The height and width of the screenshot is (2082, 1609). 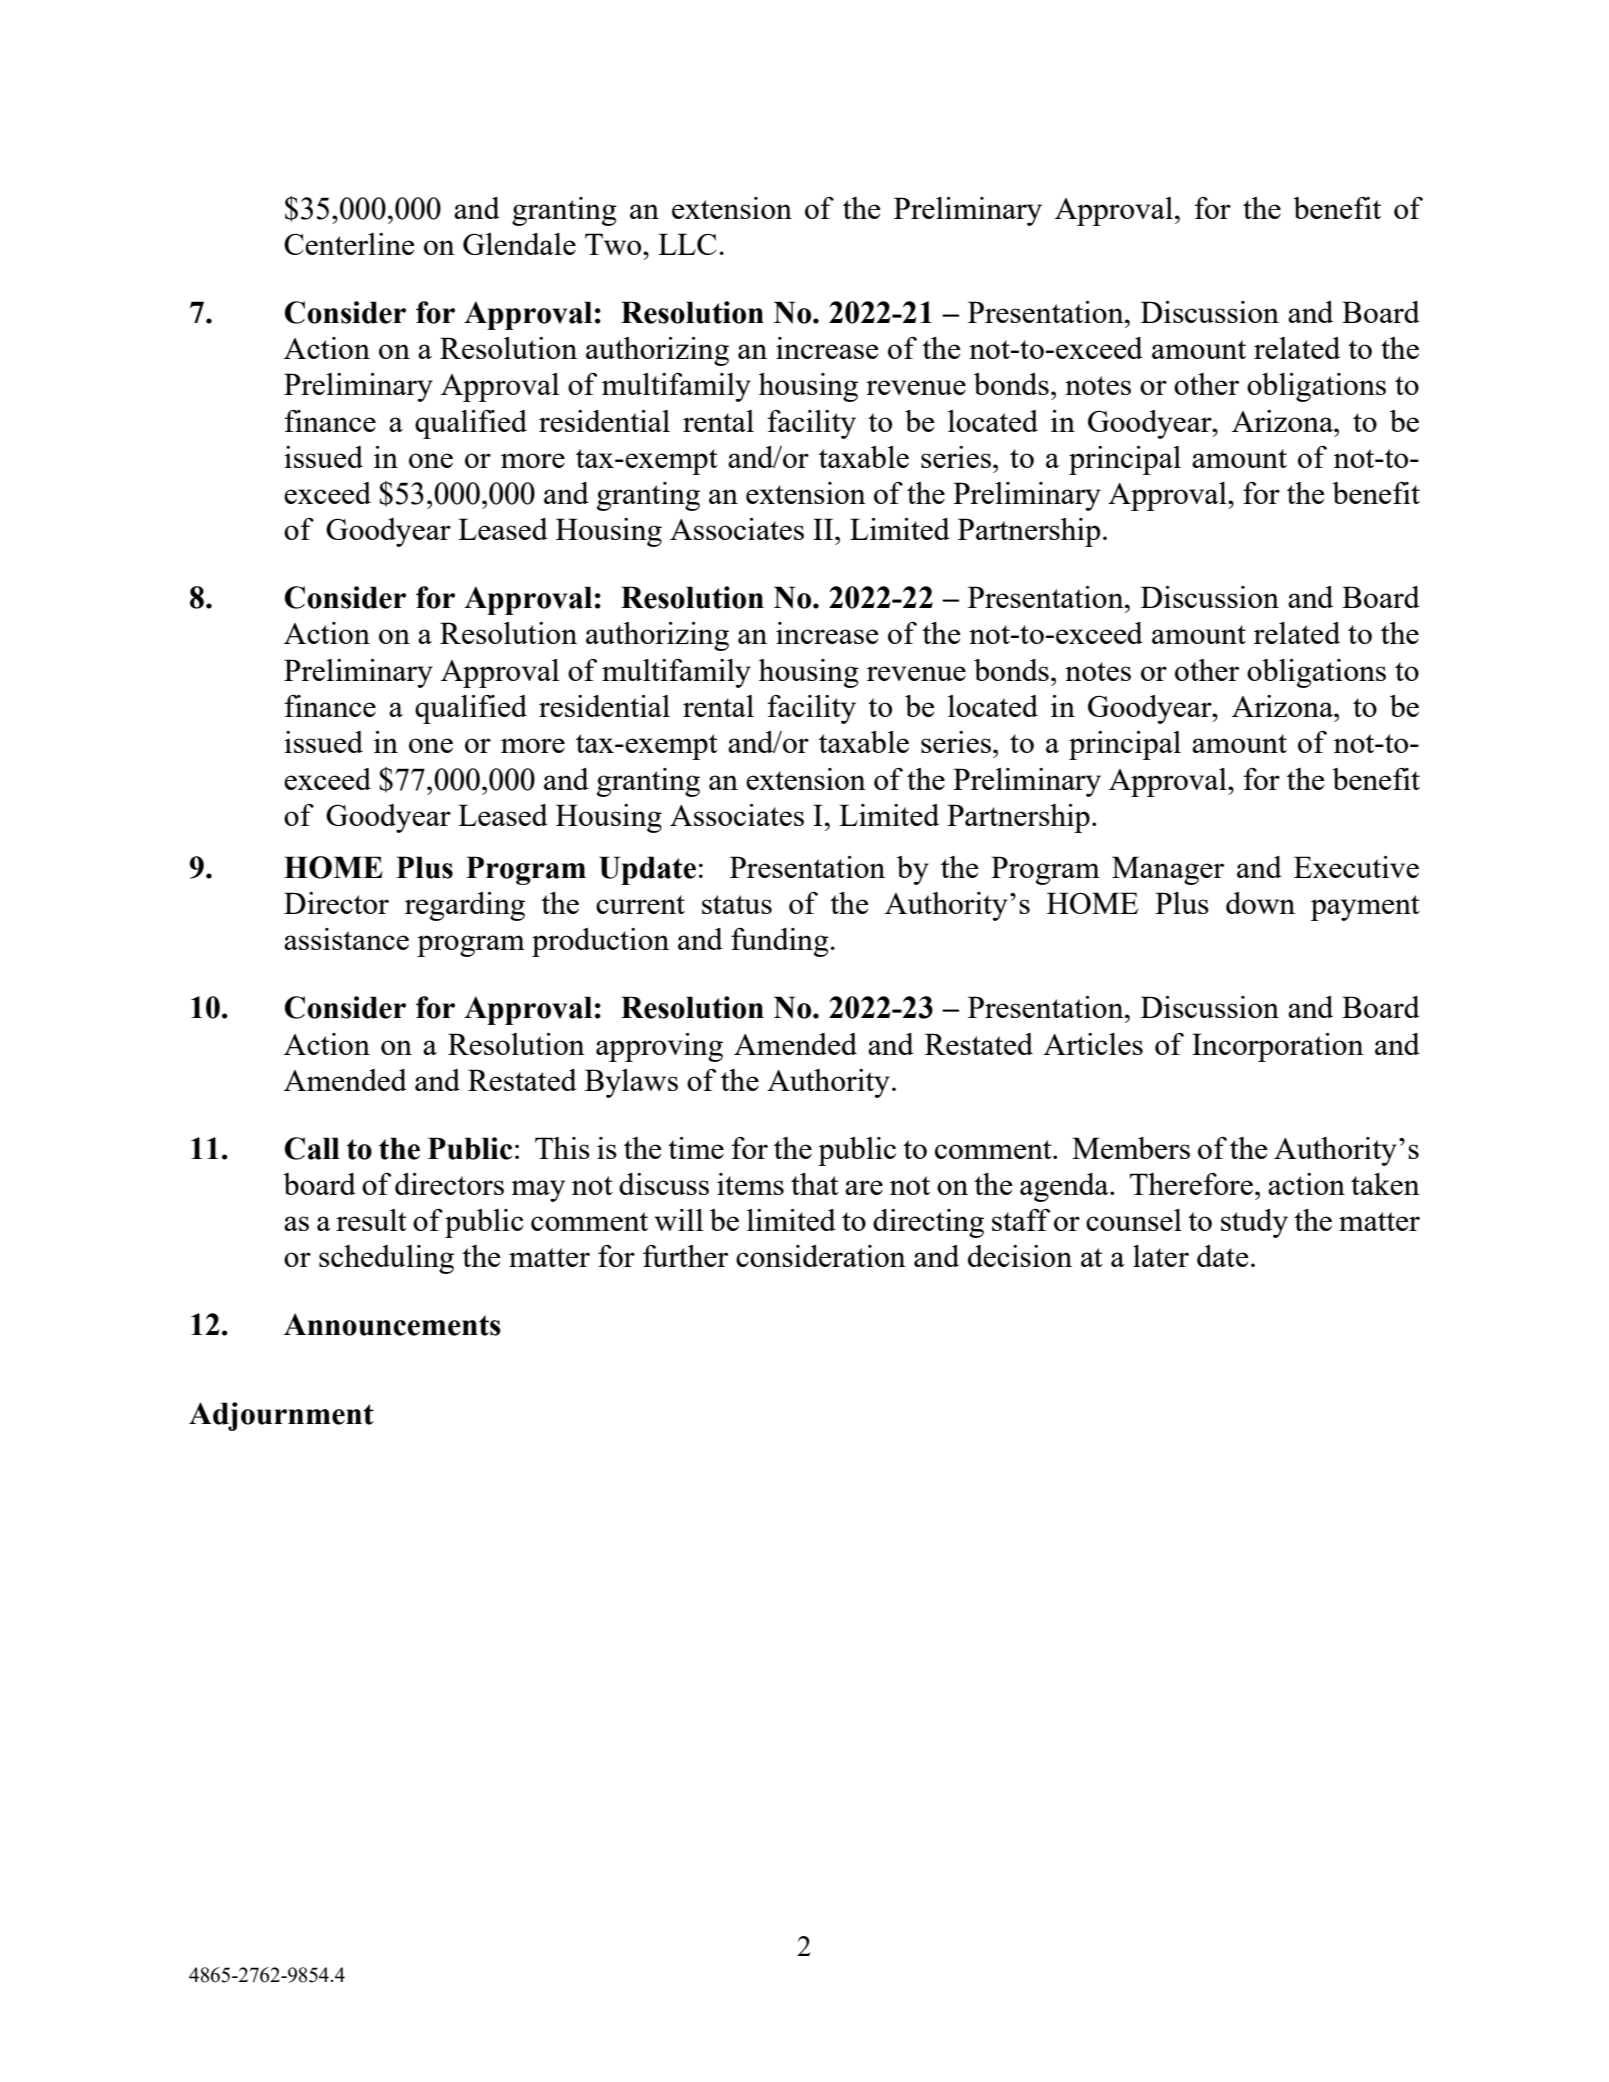 What do you see at coordinates (349, 244) in the screenshot?
I see `Centerline` at bounding box center [349, 244].
